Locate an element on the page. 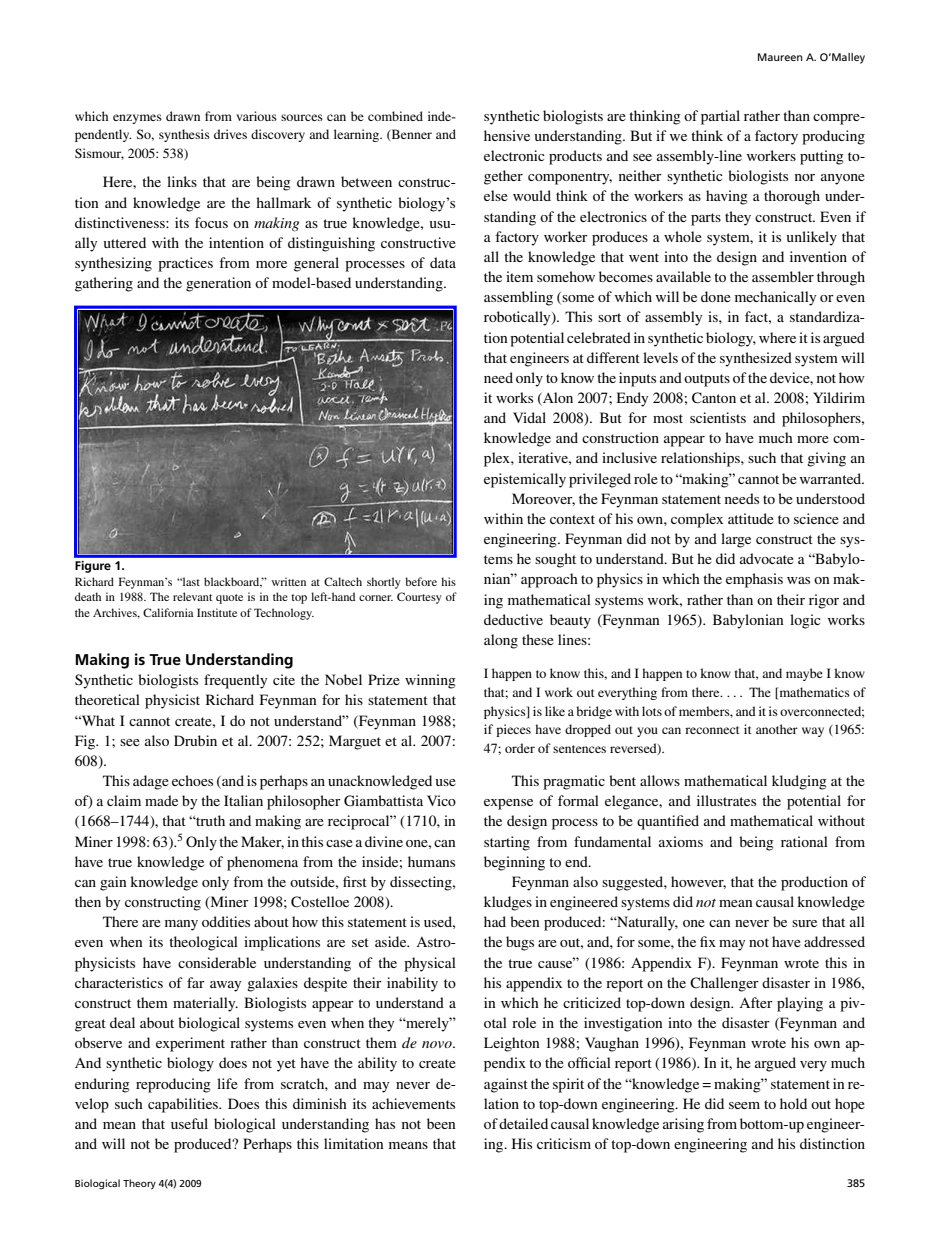 The image size is (952, 1233). detailed is located at coordinates (523, 1123).
